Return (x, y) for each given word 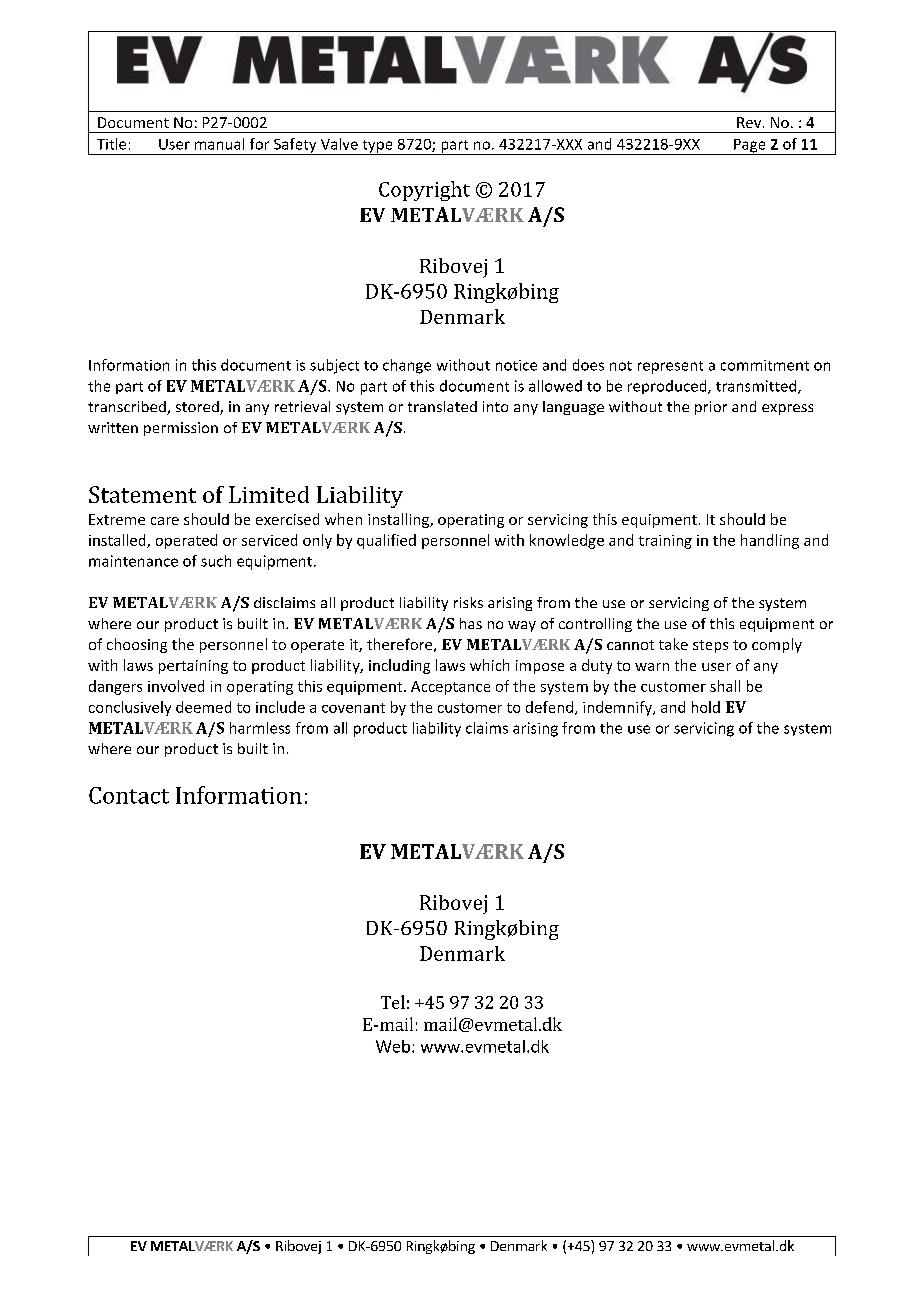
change (407, 366)
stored (198, 408)
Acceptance (450, 688)
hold (706, 707)
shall (725, 686)
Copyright (424, 191)
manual (219, 144)
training (665, 542)
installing (399, 520)
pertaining (193, 667)
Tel (393, 1002)
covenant (353, 708)
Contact (129, 795)
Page (750, 147)
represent (670, 367)
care (165, 521)
